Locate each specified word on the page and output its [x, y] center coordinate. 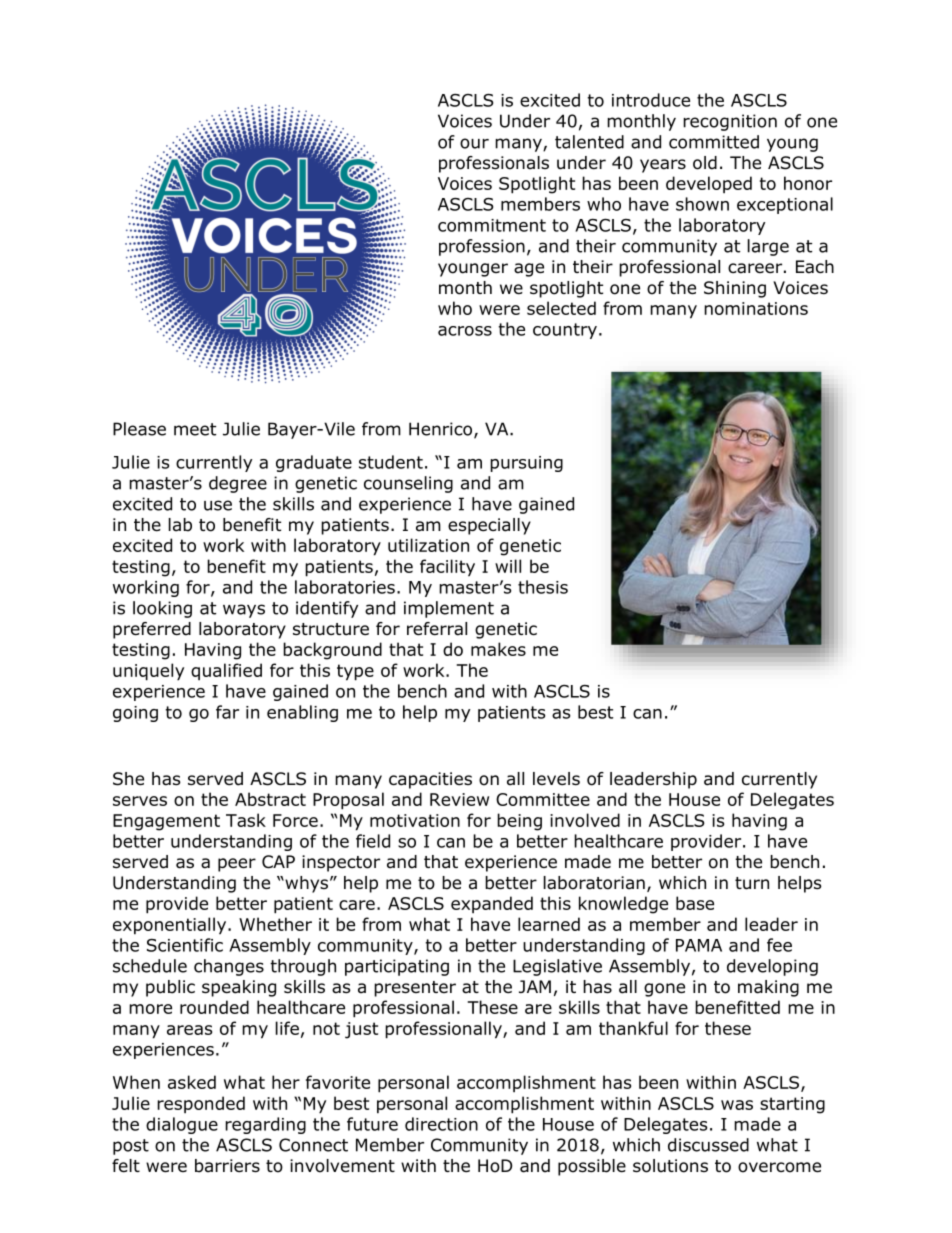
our [474, 143]
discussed [708, 1145]
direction [441, 1124]
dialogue [182, 1125]
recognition [730, 122]
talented [589, 142]
